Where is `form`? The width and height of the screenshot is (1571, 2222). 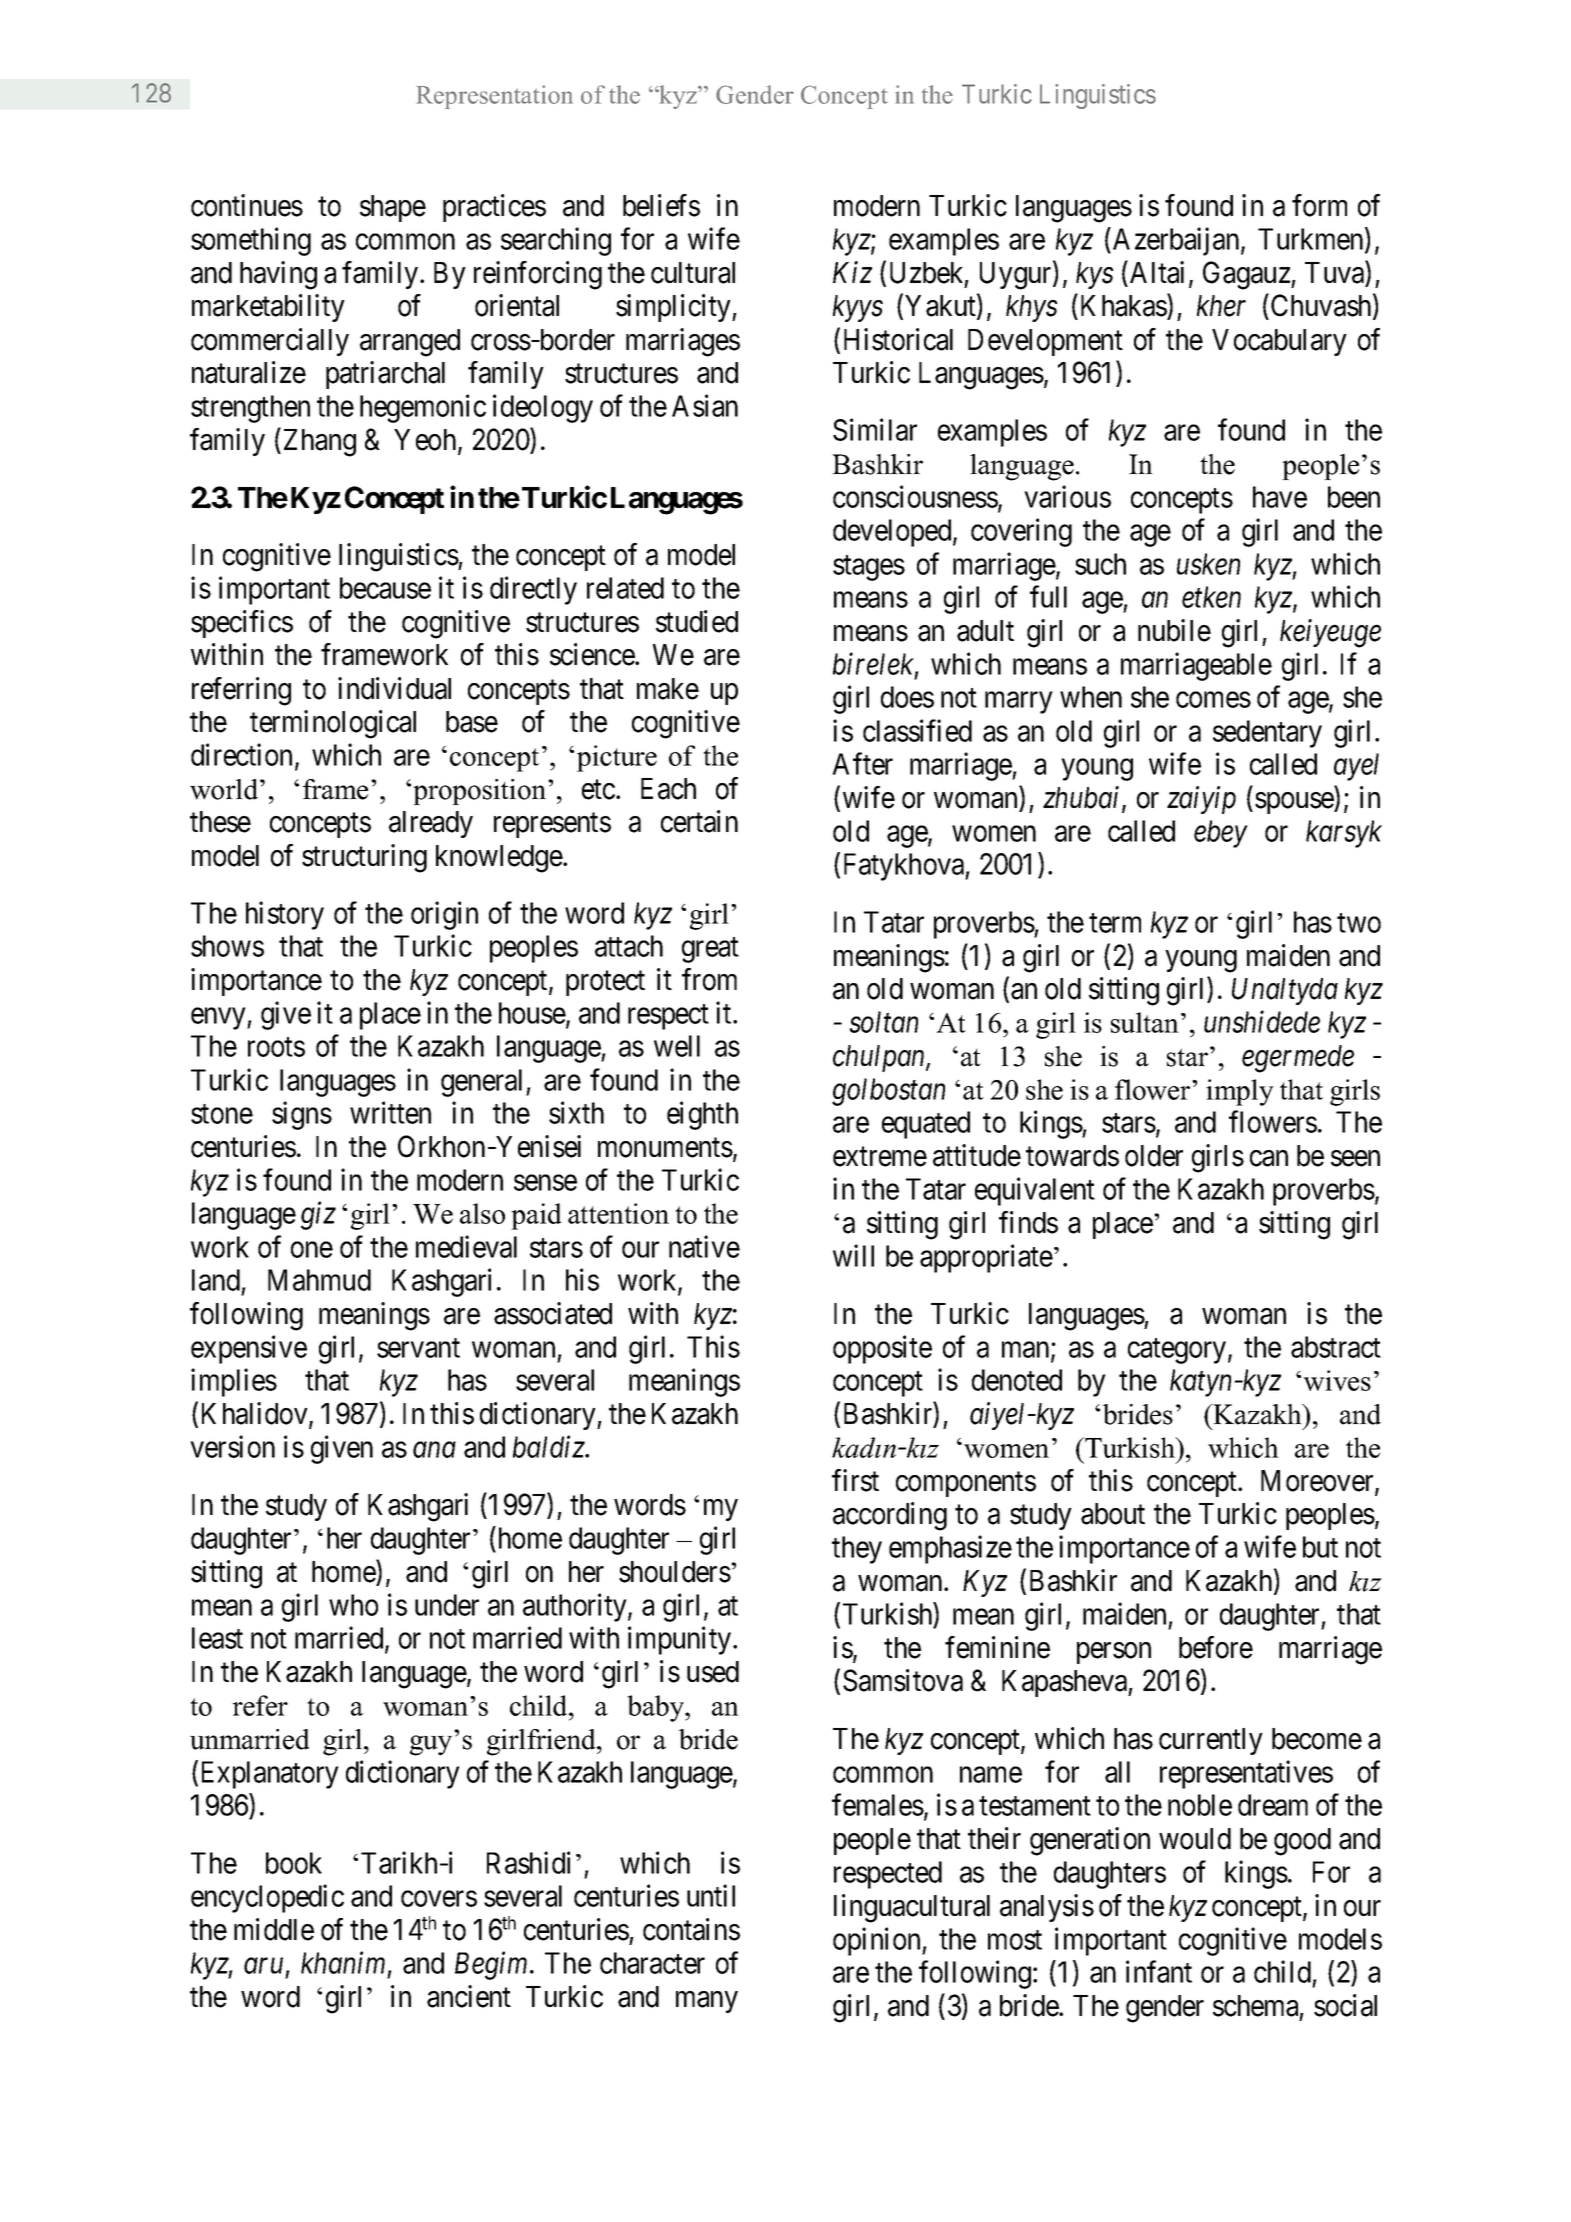 form is located at coordinates (1319, 205).
